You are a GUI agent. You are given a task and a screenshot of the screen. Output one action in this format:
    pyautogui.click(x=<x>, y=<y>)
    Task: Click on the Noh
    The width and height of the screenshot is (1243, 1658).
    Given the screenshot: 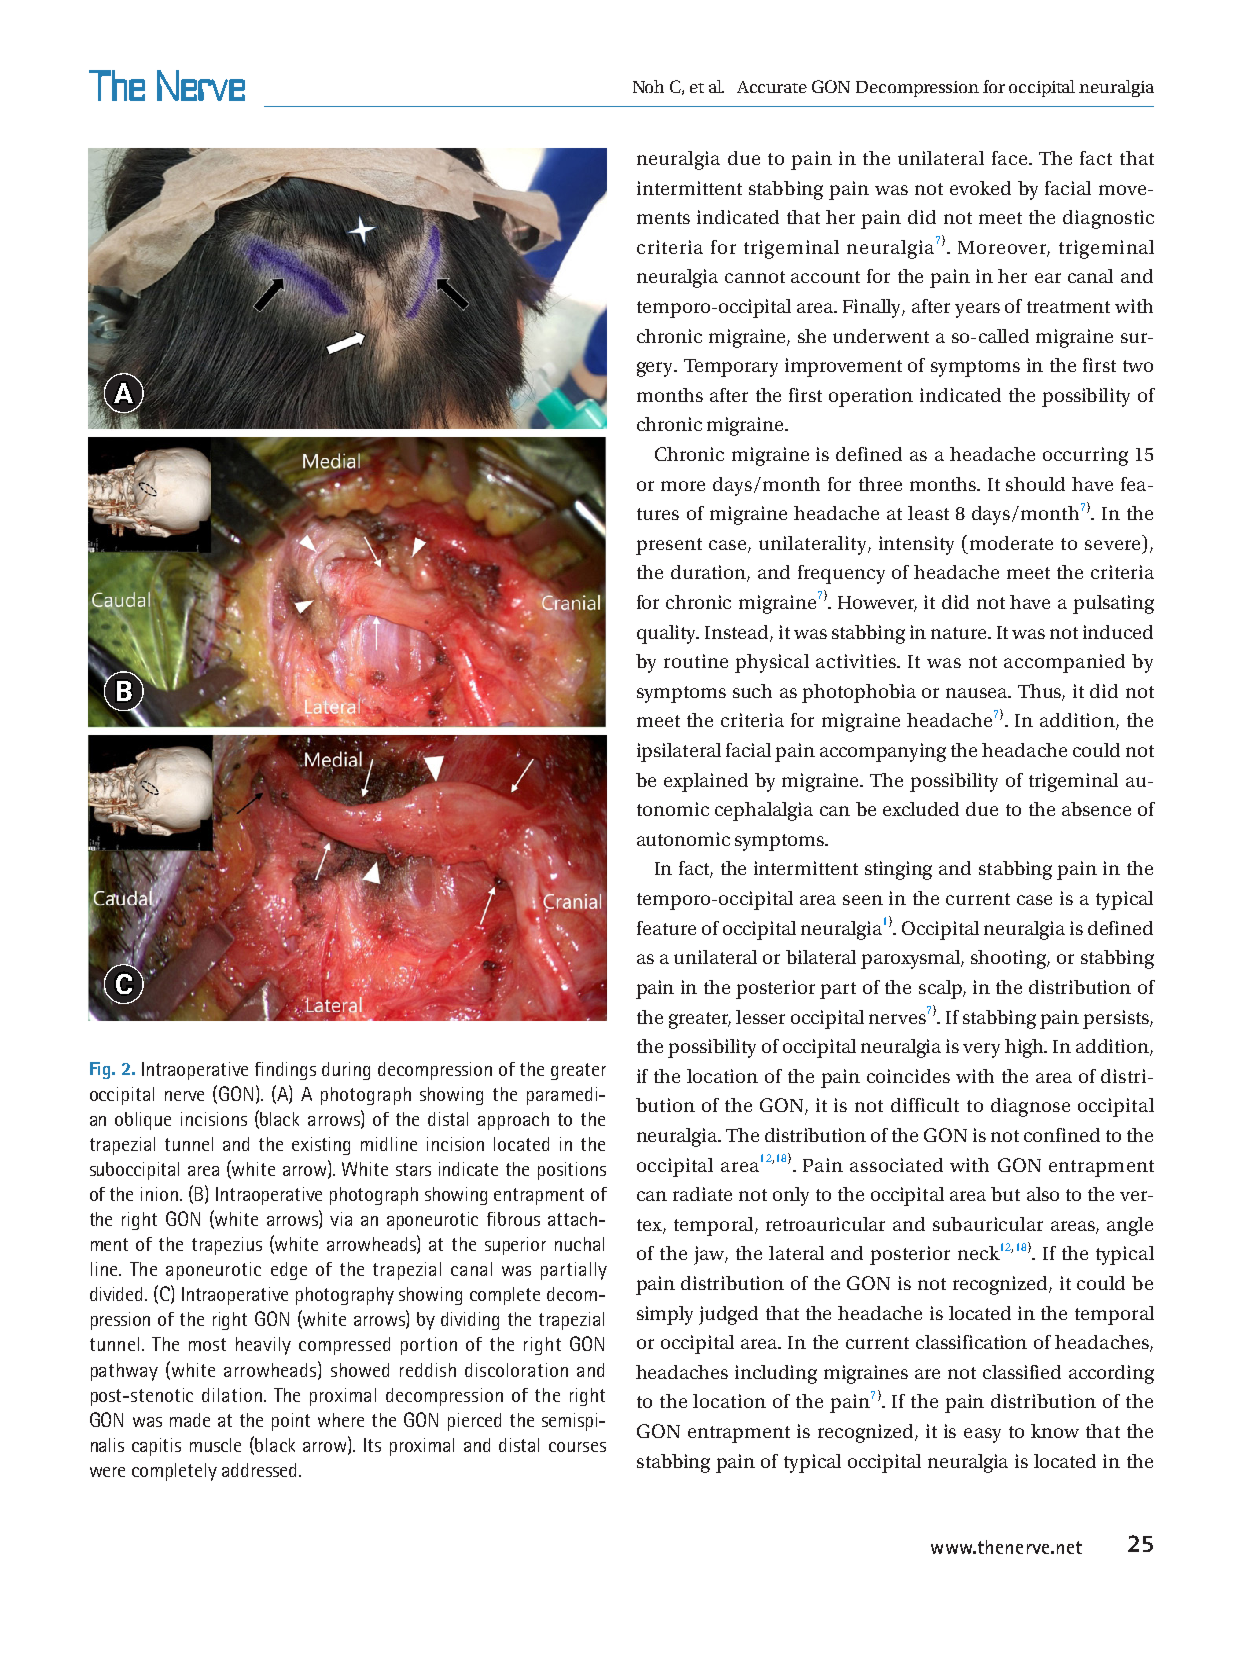 What is the action you would take?
    pyautogui.click(x=648, y=86)
